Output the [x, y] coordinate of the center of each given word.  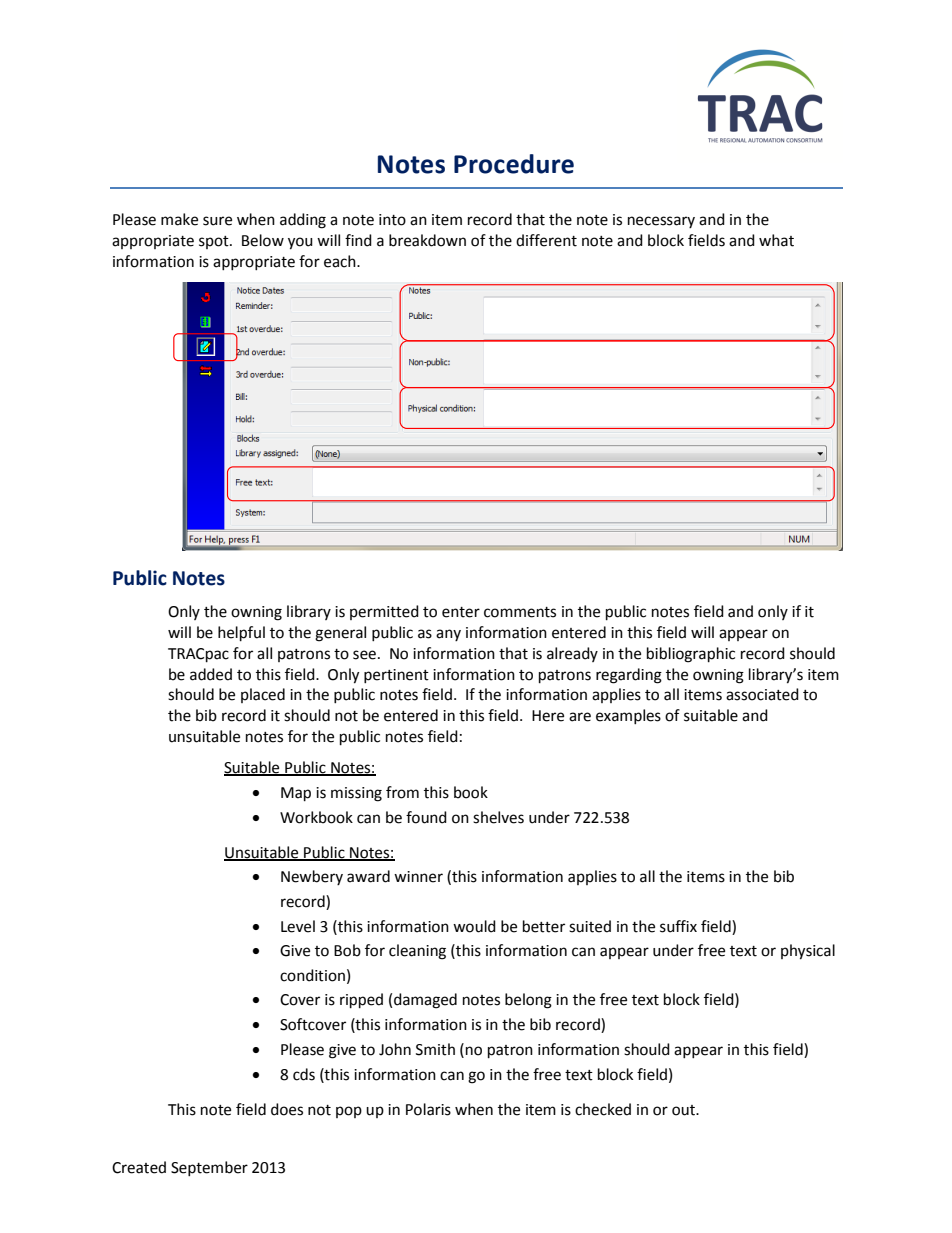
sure [217, 221]
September [209, 1168]
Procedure [514, 164]
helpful [241, 634]
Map [296, 794]
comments [520, 612]
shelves [498, 817]
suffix [678, 926]
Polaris [428, 1109]
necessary [661, 222]
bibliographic [691, 655]
